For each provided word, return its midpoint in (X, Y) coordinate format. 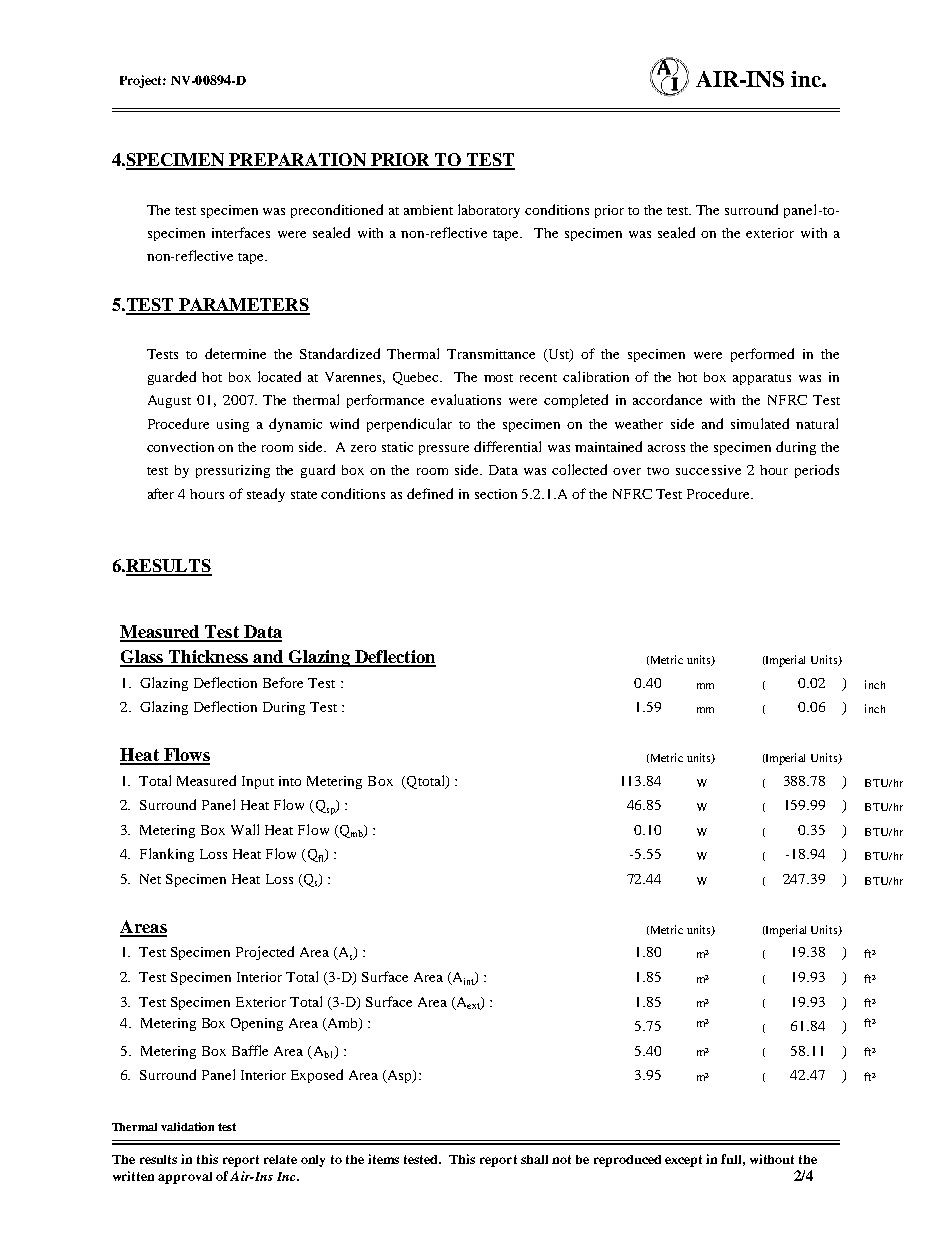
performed (762, 355)
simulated (760, 423)
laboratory (489, 211)
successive (708, 470)
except (683, 1161)
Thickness (209, 658)
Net (150, 879)
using (233, 425)
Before (283, 682)
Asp (399, 1076)
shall (534, 1159)
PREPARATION (297, 161)
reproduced (627, 1161)
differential (507, 446)
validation (187, 1126)
